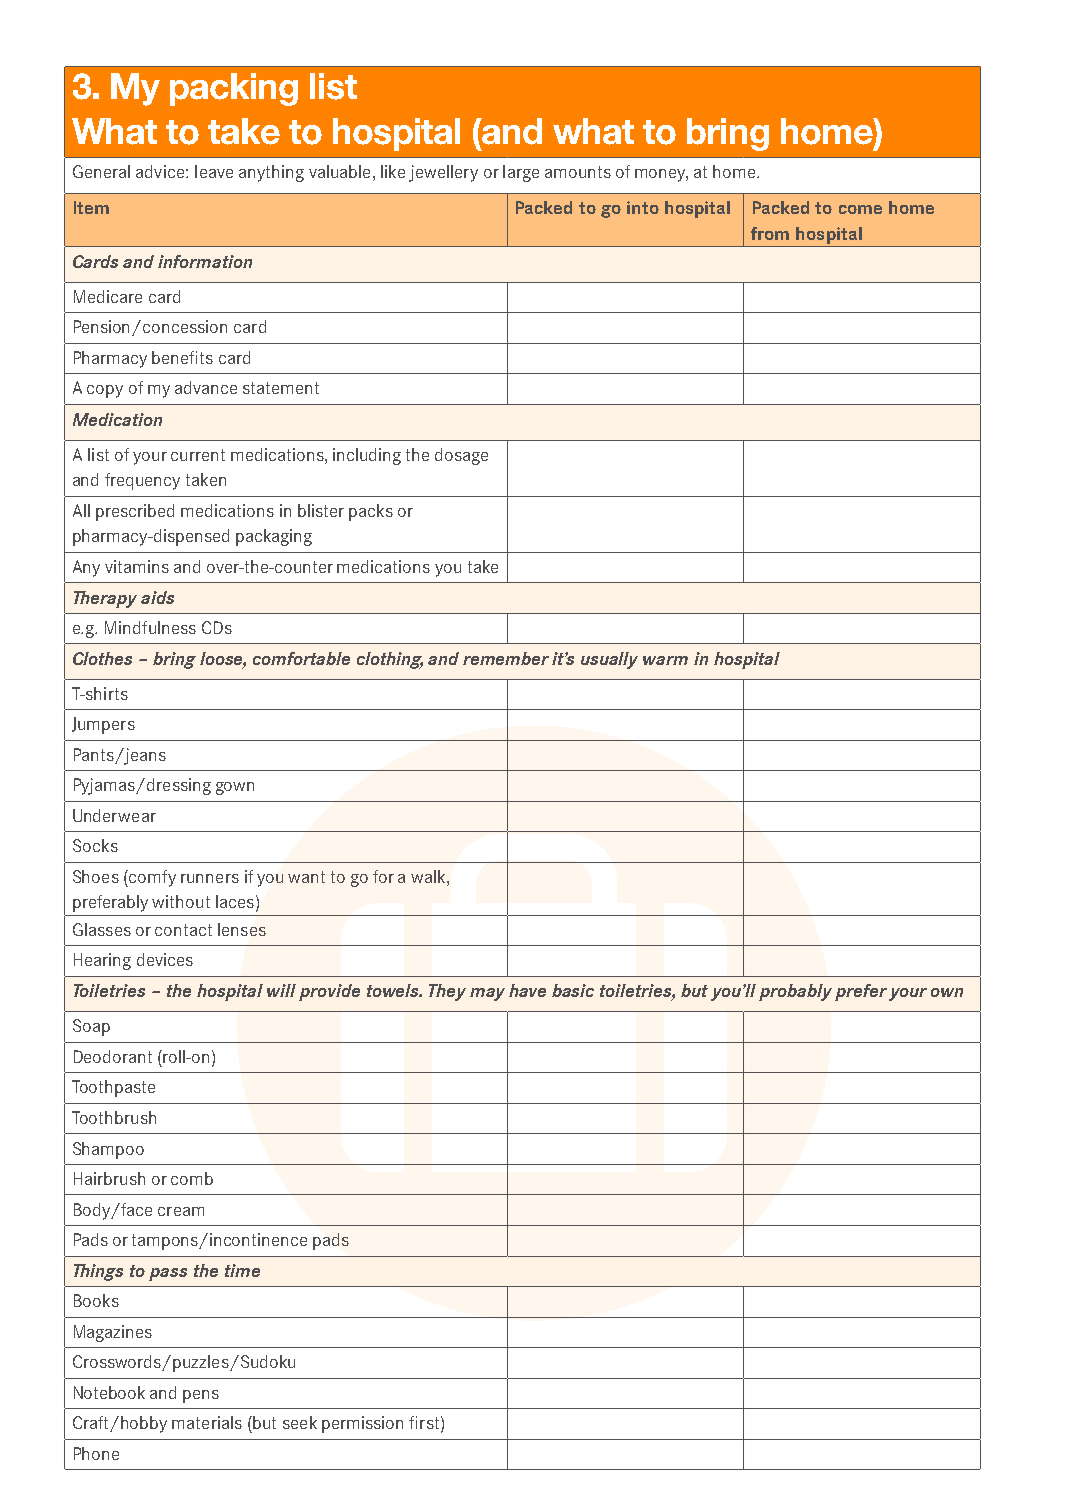 This document has height=1511, width=1068. I want to click on vitamins, so click(137, 566).
